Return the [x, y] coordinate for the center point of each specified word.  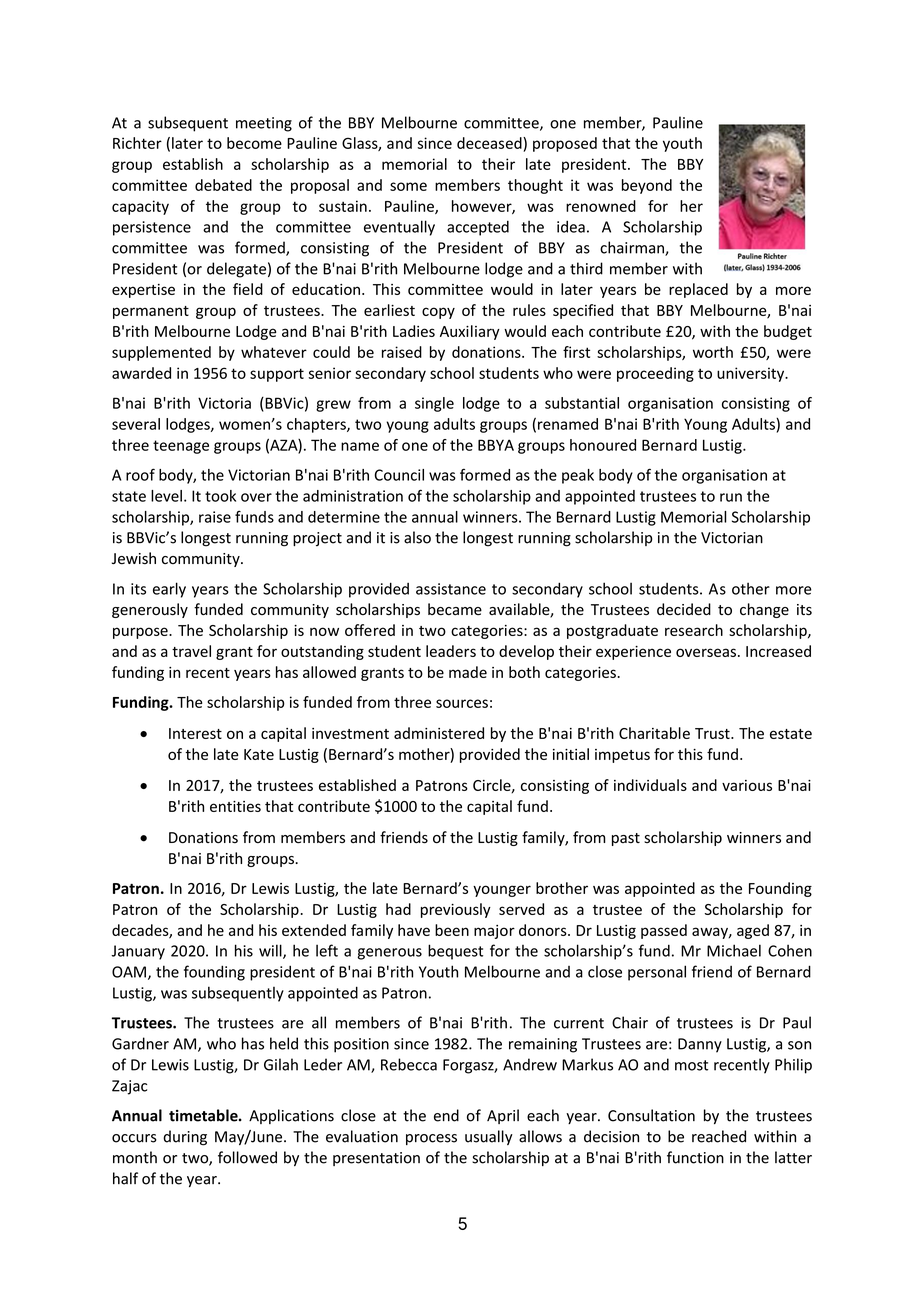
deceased [490, 143]
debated [223, 185]
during [185, 1138]
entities [235, 806]
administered [439, 733]
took [220, 496]
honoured [603, 445]
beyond [647, 186]
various [747, 785]
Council [399, 475]
